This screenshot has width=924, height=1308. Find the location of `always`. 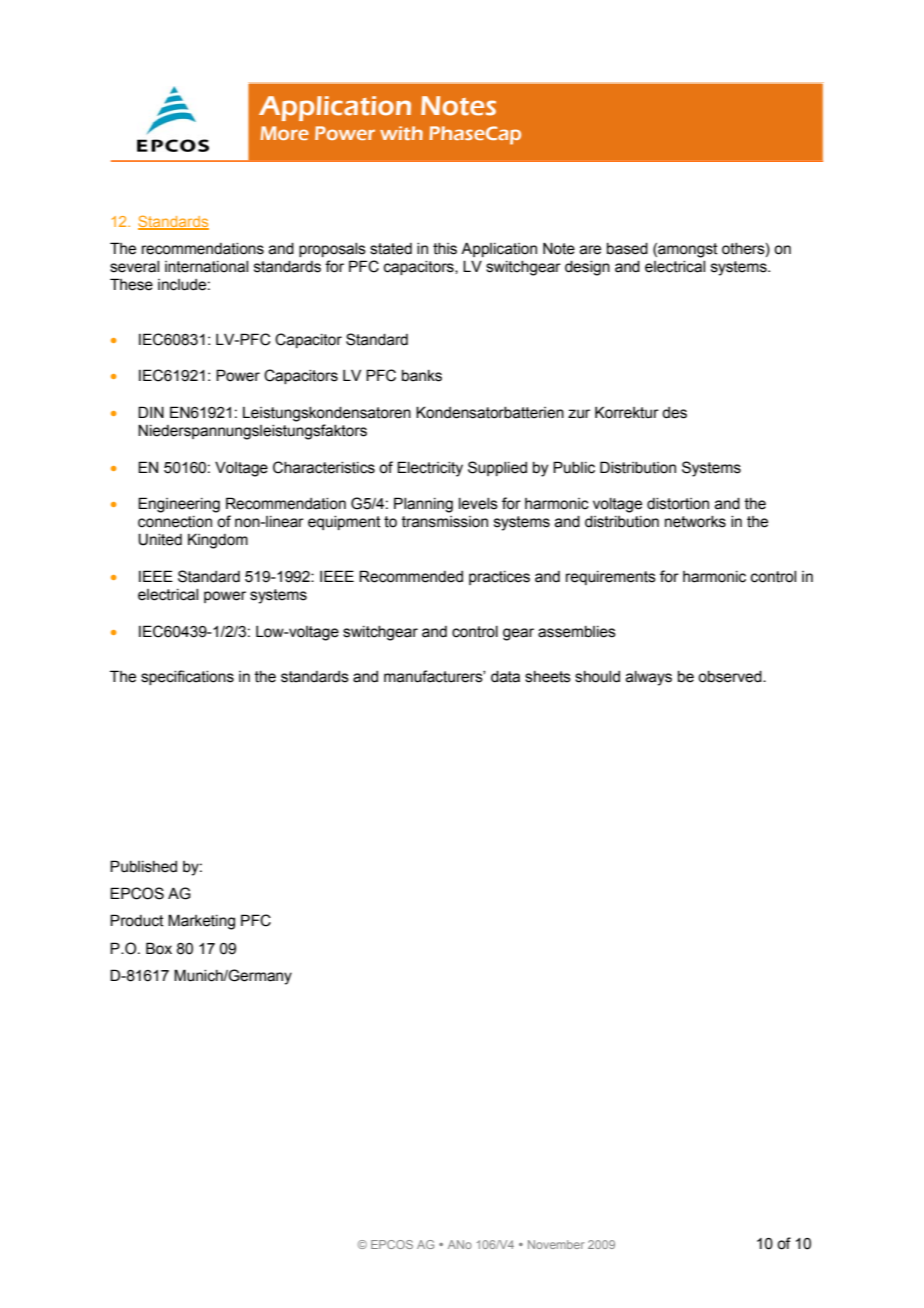

always is located at coordinates (649, 678).
